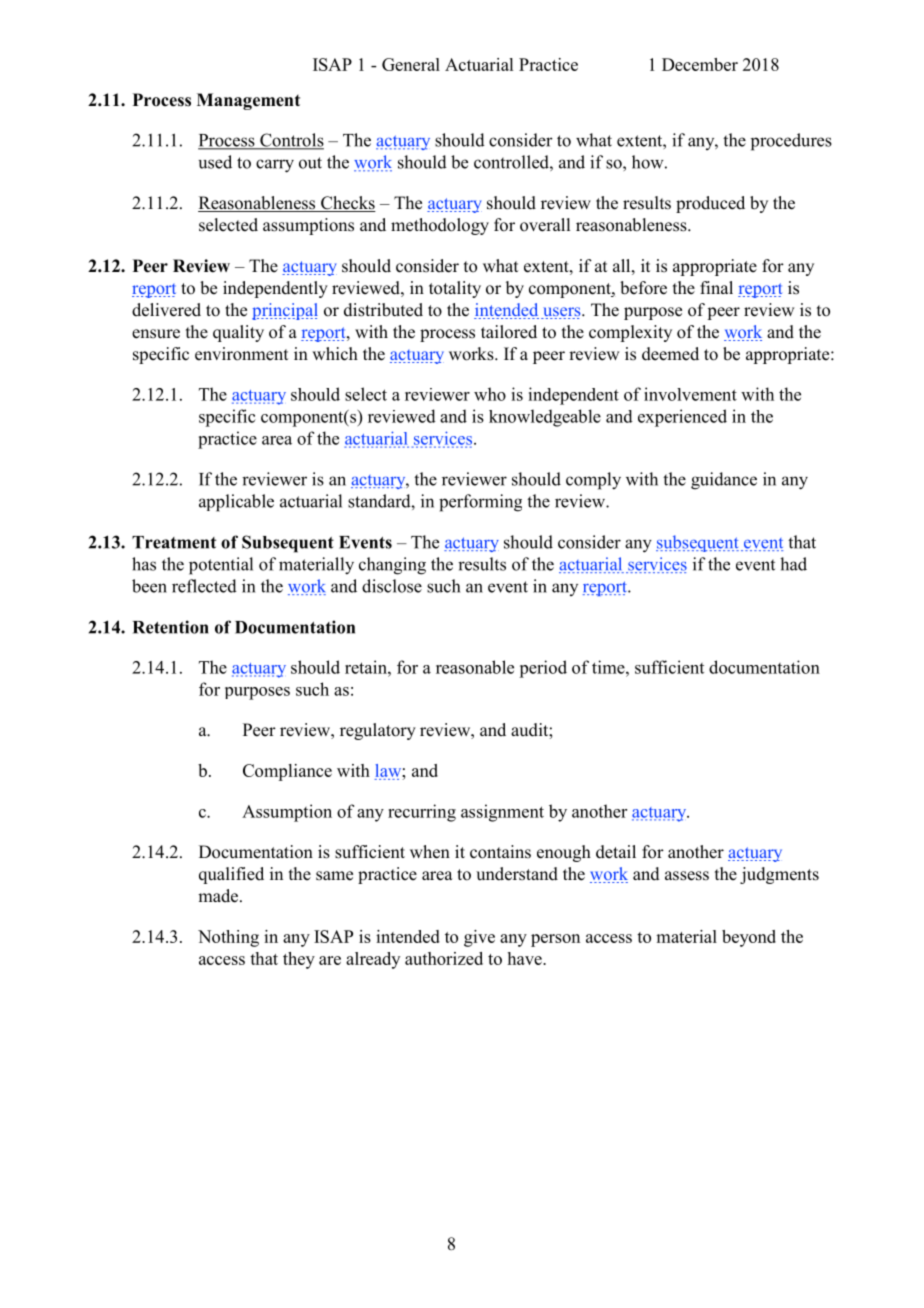 The image size is (924, 1308). What do you see at coordinates (700, 64) in the document?
I see `December` at bounding box center [700, 64].
